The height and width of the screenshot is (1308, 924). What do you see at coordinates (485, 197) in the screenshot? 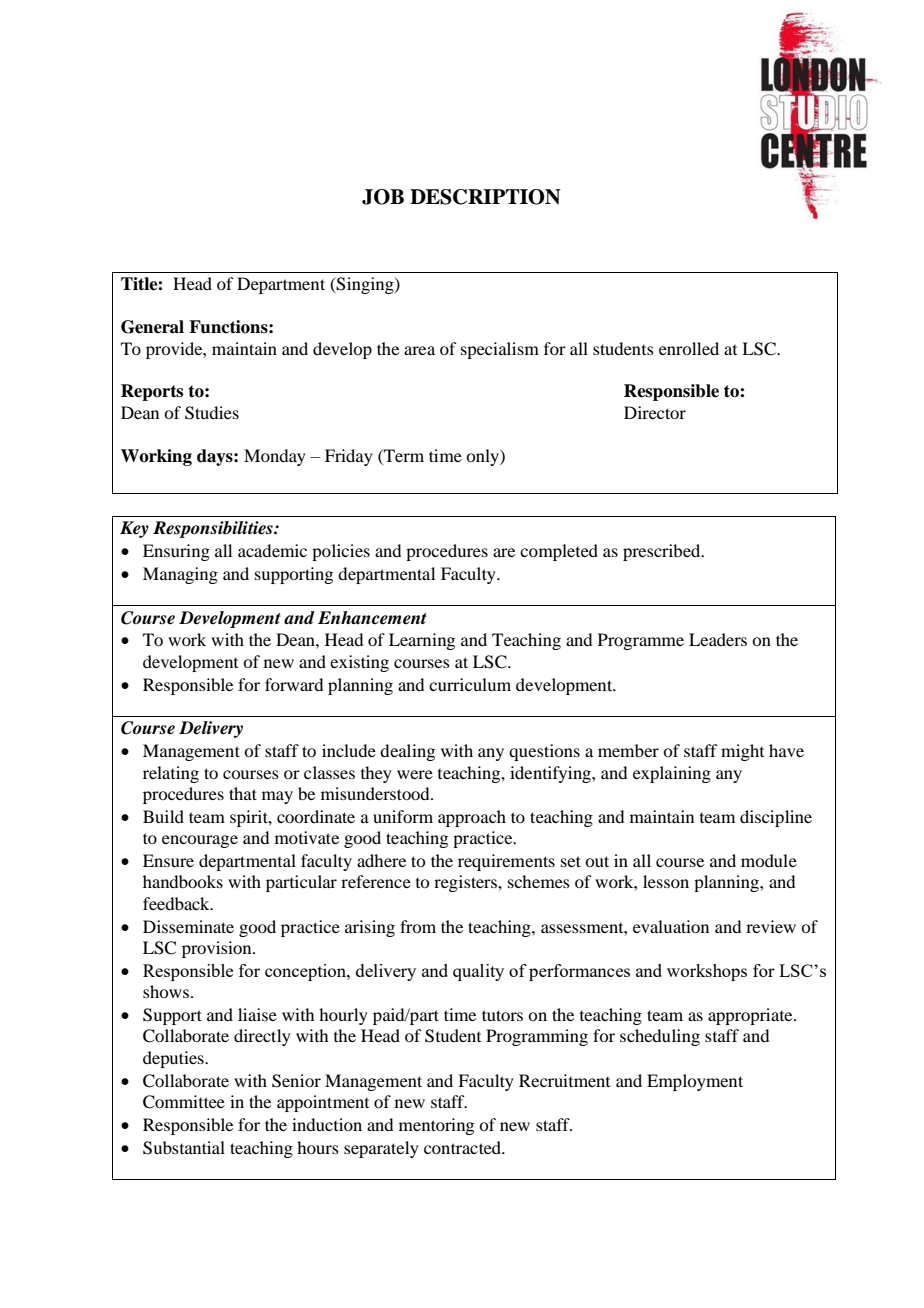
I see `DESCRIPTION` at bounding box center [485, 197].
